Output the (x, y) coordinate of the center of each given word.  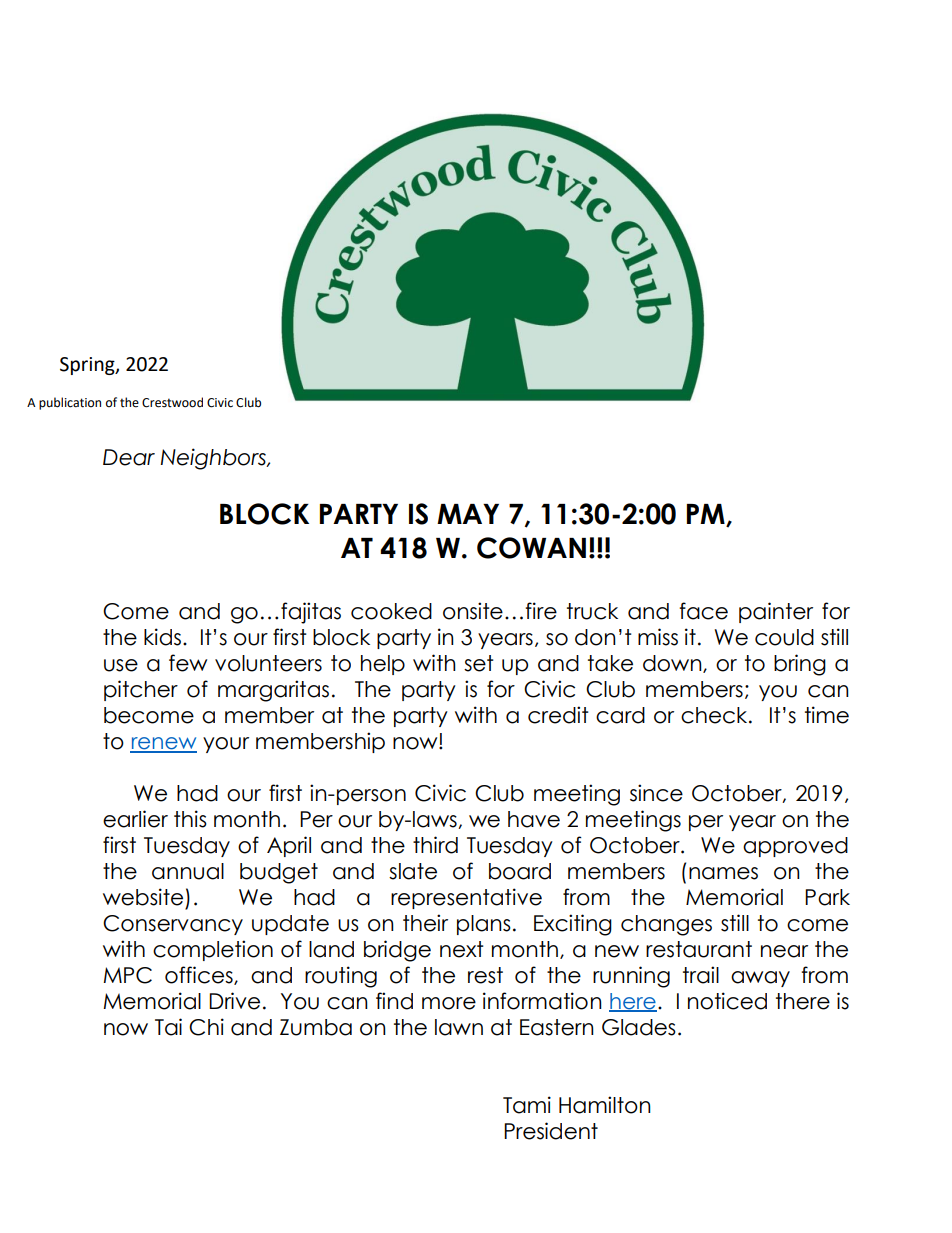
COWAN (531, 548)
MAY (468, 514)
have (534, 819)
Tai (168, 1027)
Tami (527, 1105)
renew (163, 744)
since (656, 793)
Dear (129, 457)
